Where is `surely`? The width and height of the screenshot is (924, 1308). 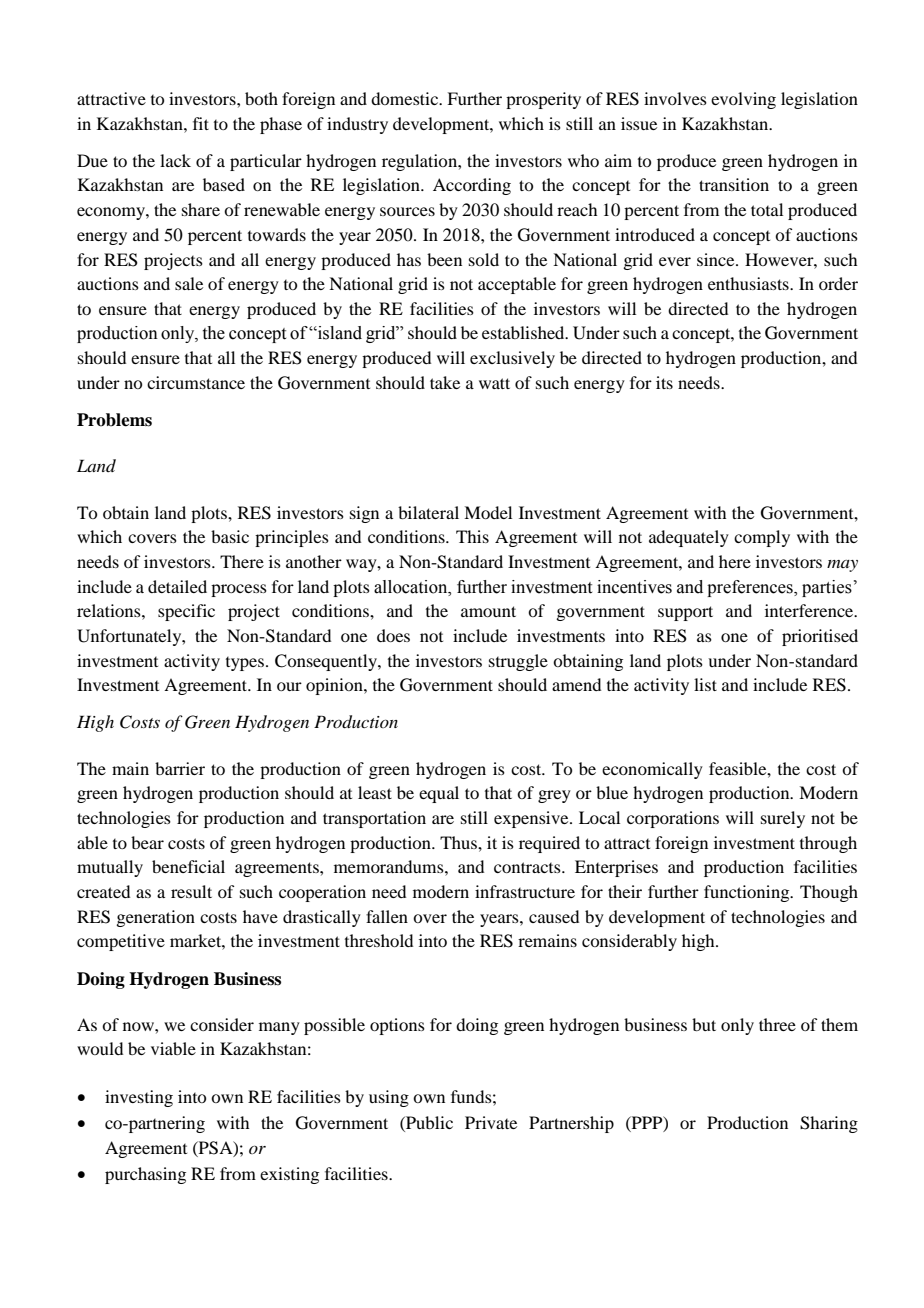
surely is located at coordinates (783, 819).
